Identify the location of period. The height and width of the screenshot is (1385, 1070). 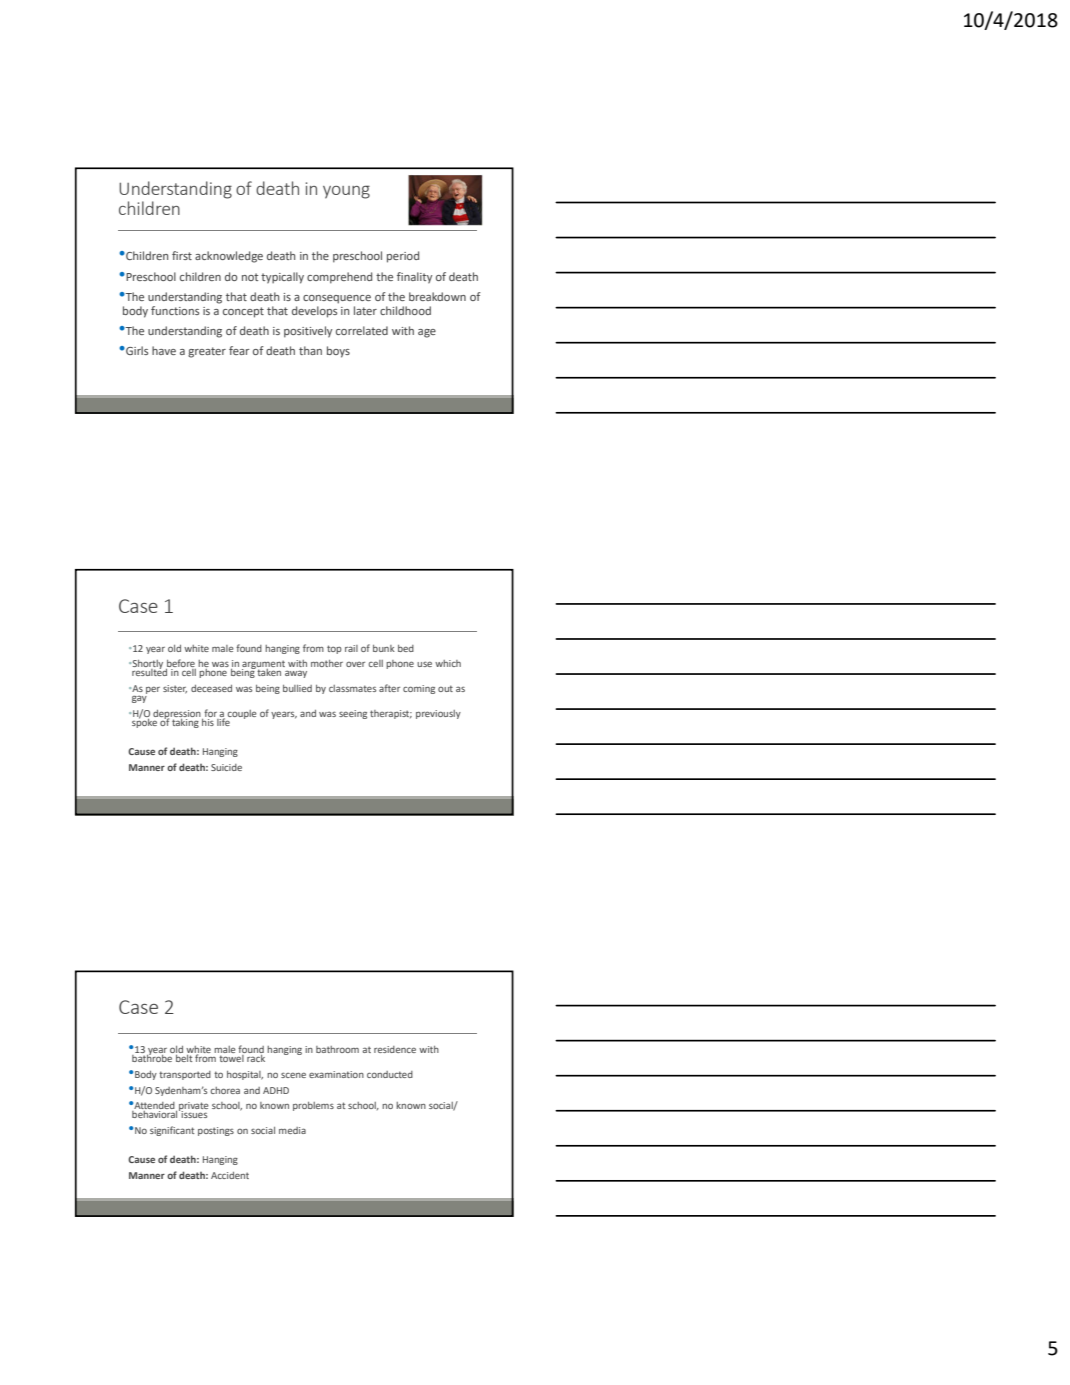
(403, 257).
